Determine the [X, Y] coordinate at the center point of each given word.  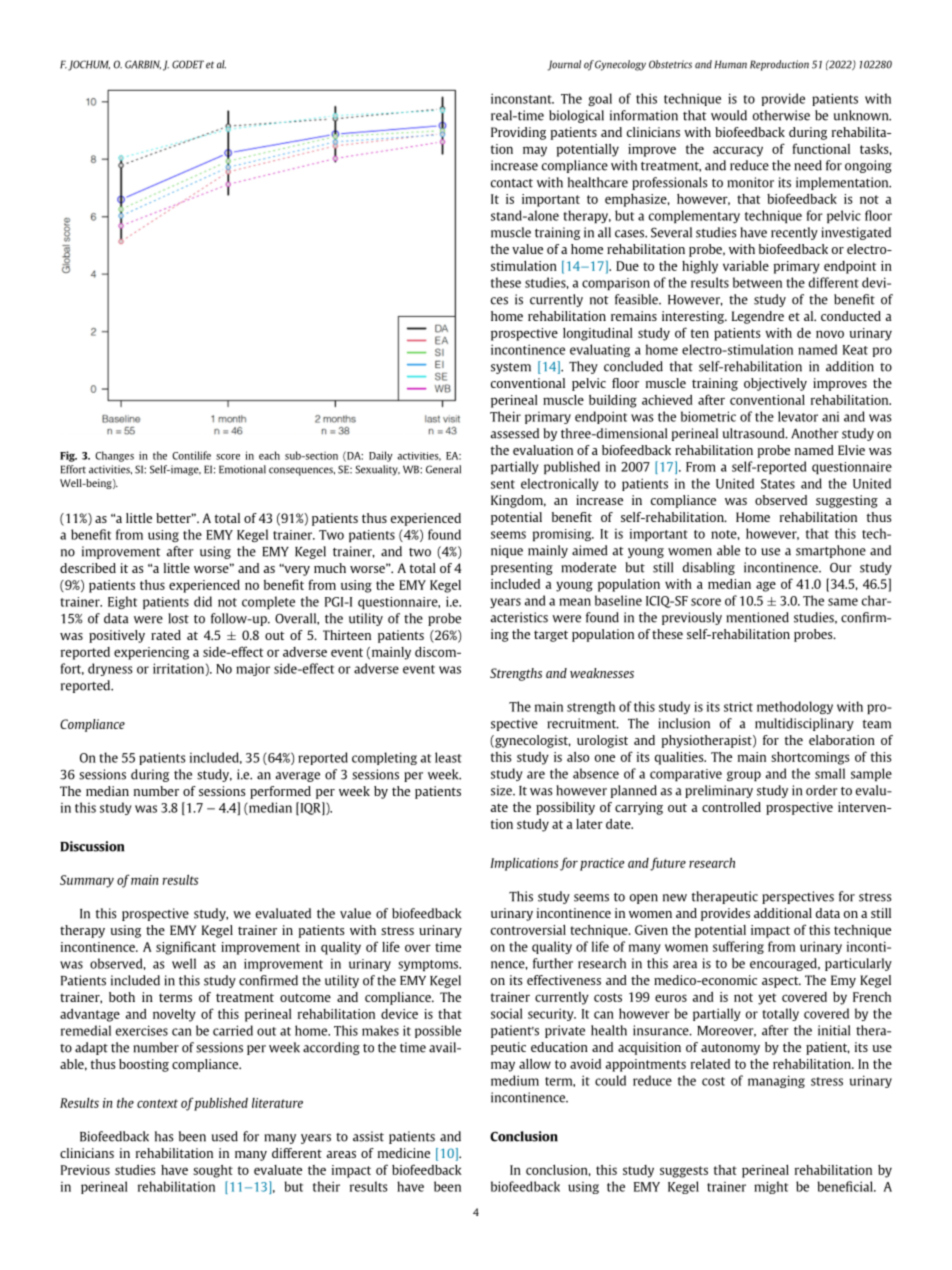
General [443, 469]
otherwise [781, 115]
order [822, 790]
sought [213, 1171]
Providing [518, 133]
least [448, 757]
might [771, 1187]
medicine [404, 1153]
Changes [114, 456]
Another [815, 433]
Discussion [92, 846]
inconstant [522, 98]
